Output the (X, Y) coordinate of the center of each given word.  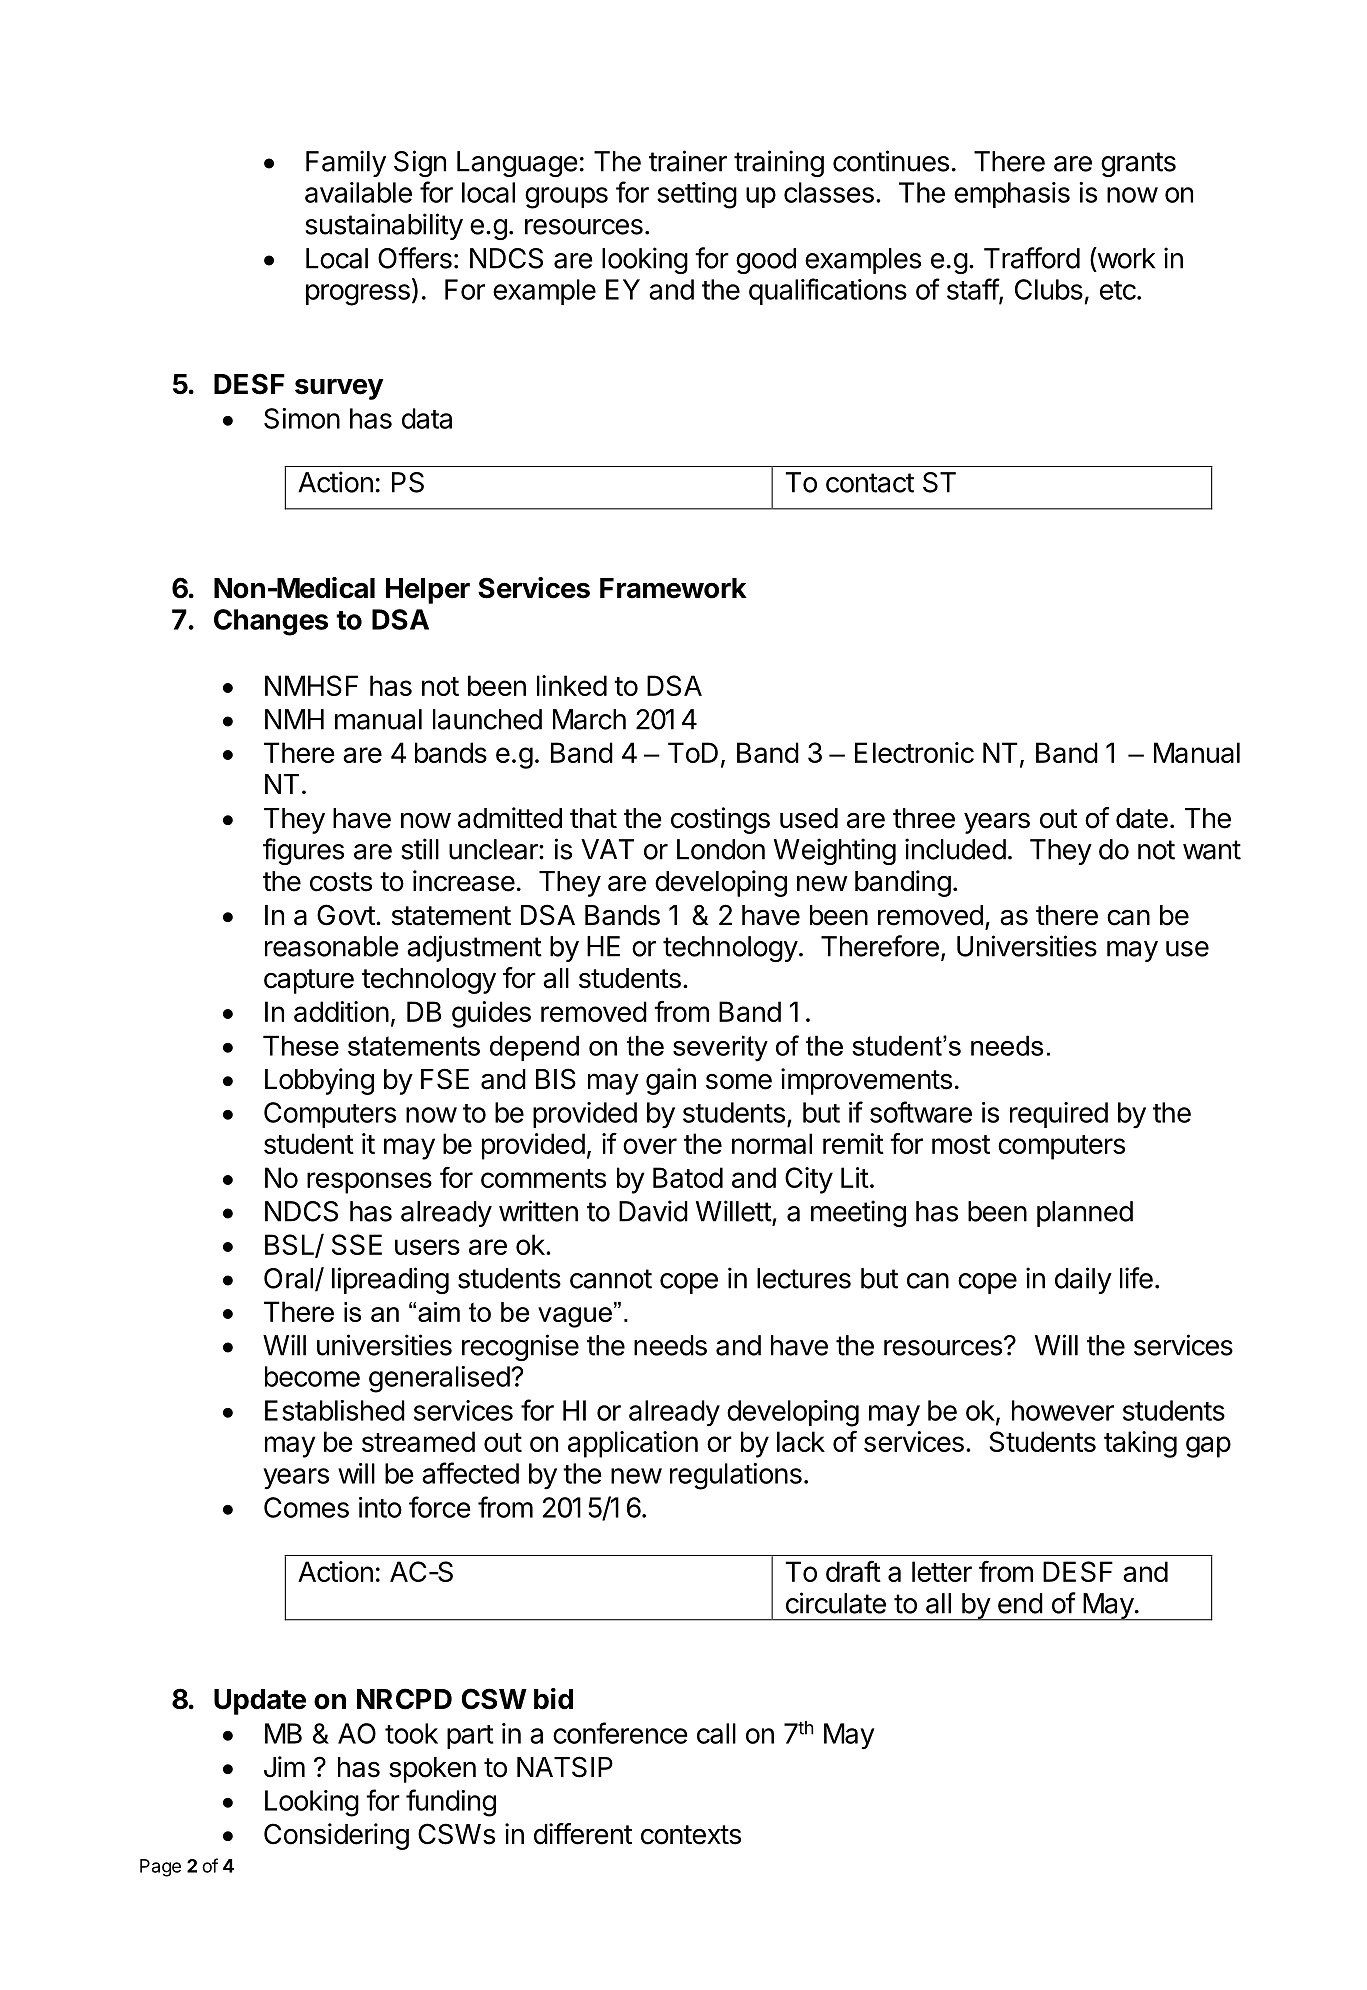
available (358, 192)
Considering (336, 1836)
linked (572, 685)
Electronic (914, 752)
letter (942, 1571)
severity (720, 1048)
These (301, 1045)
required (1059, 1115)
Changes (271, 622)
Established (335, 1410)
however (1063, 1410)
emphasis (1012, 195)
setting (697, 195)
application (633, 1444)
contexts (691, 1835)
